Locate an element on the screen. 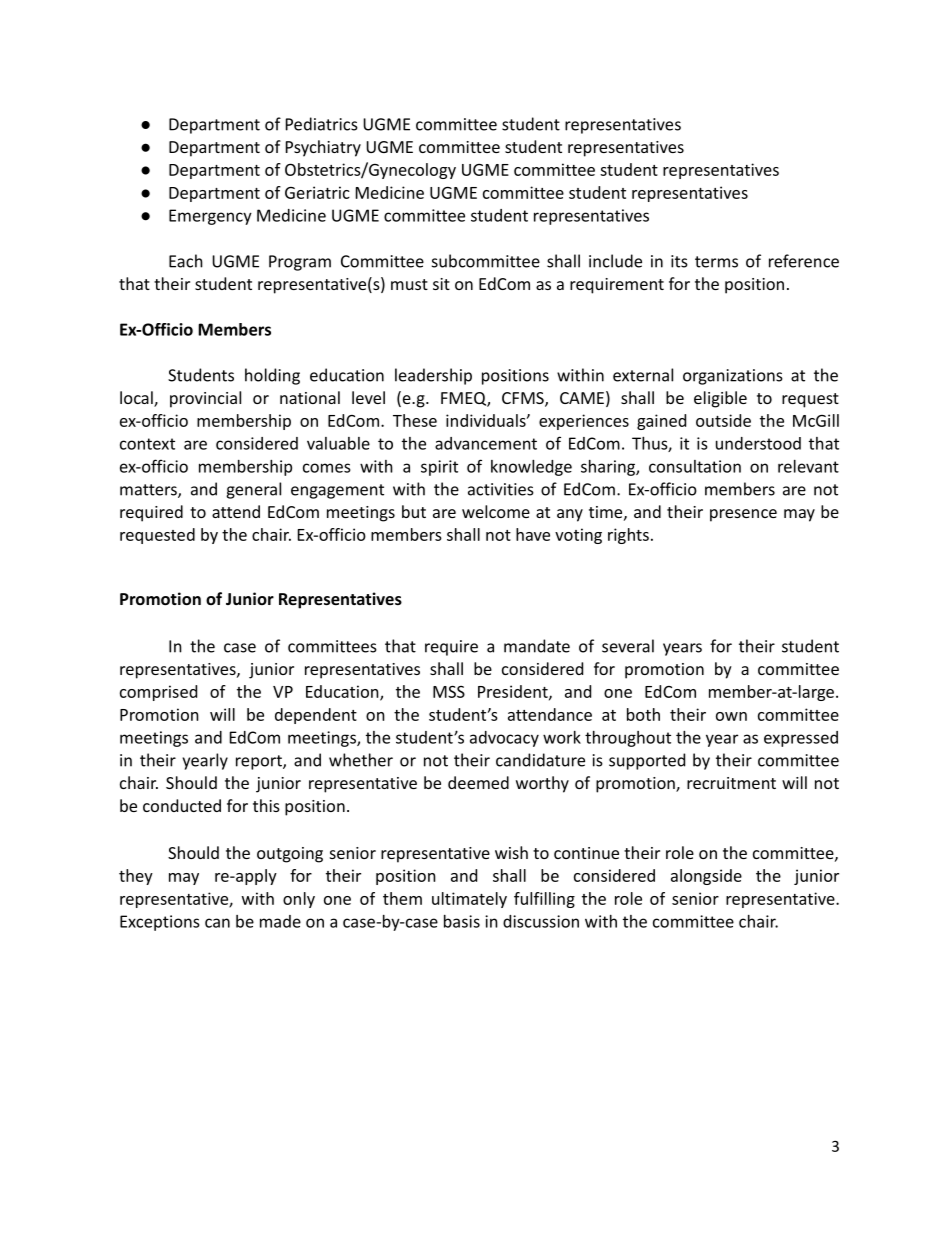  general is located at coordinates (253, 490).
